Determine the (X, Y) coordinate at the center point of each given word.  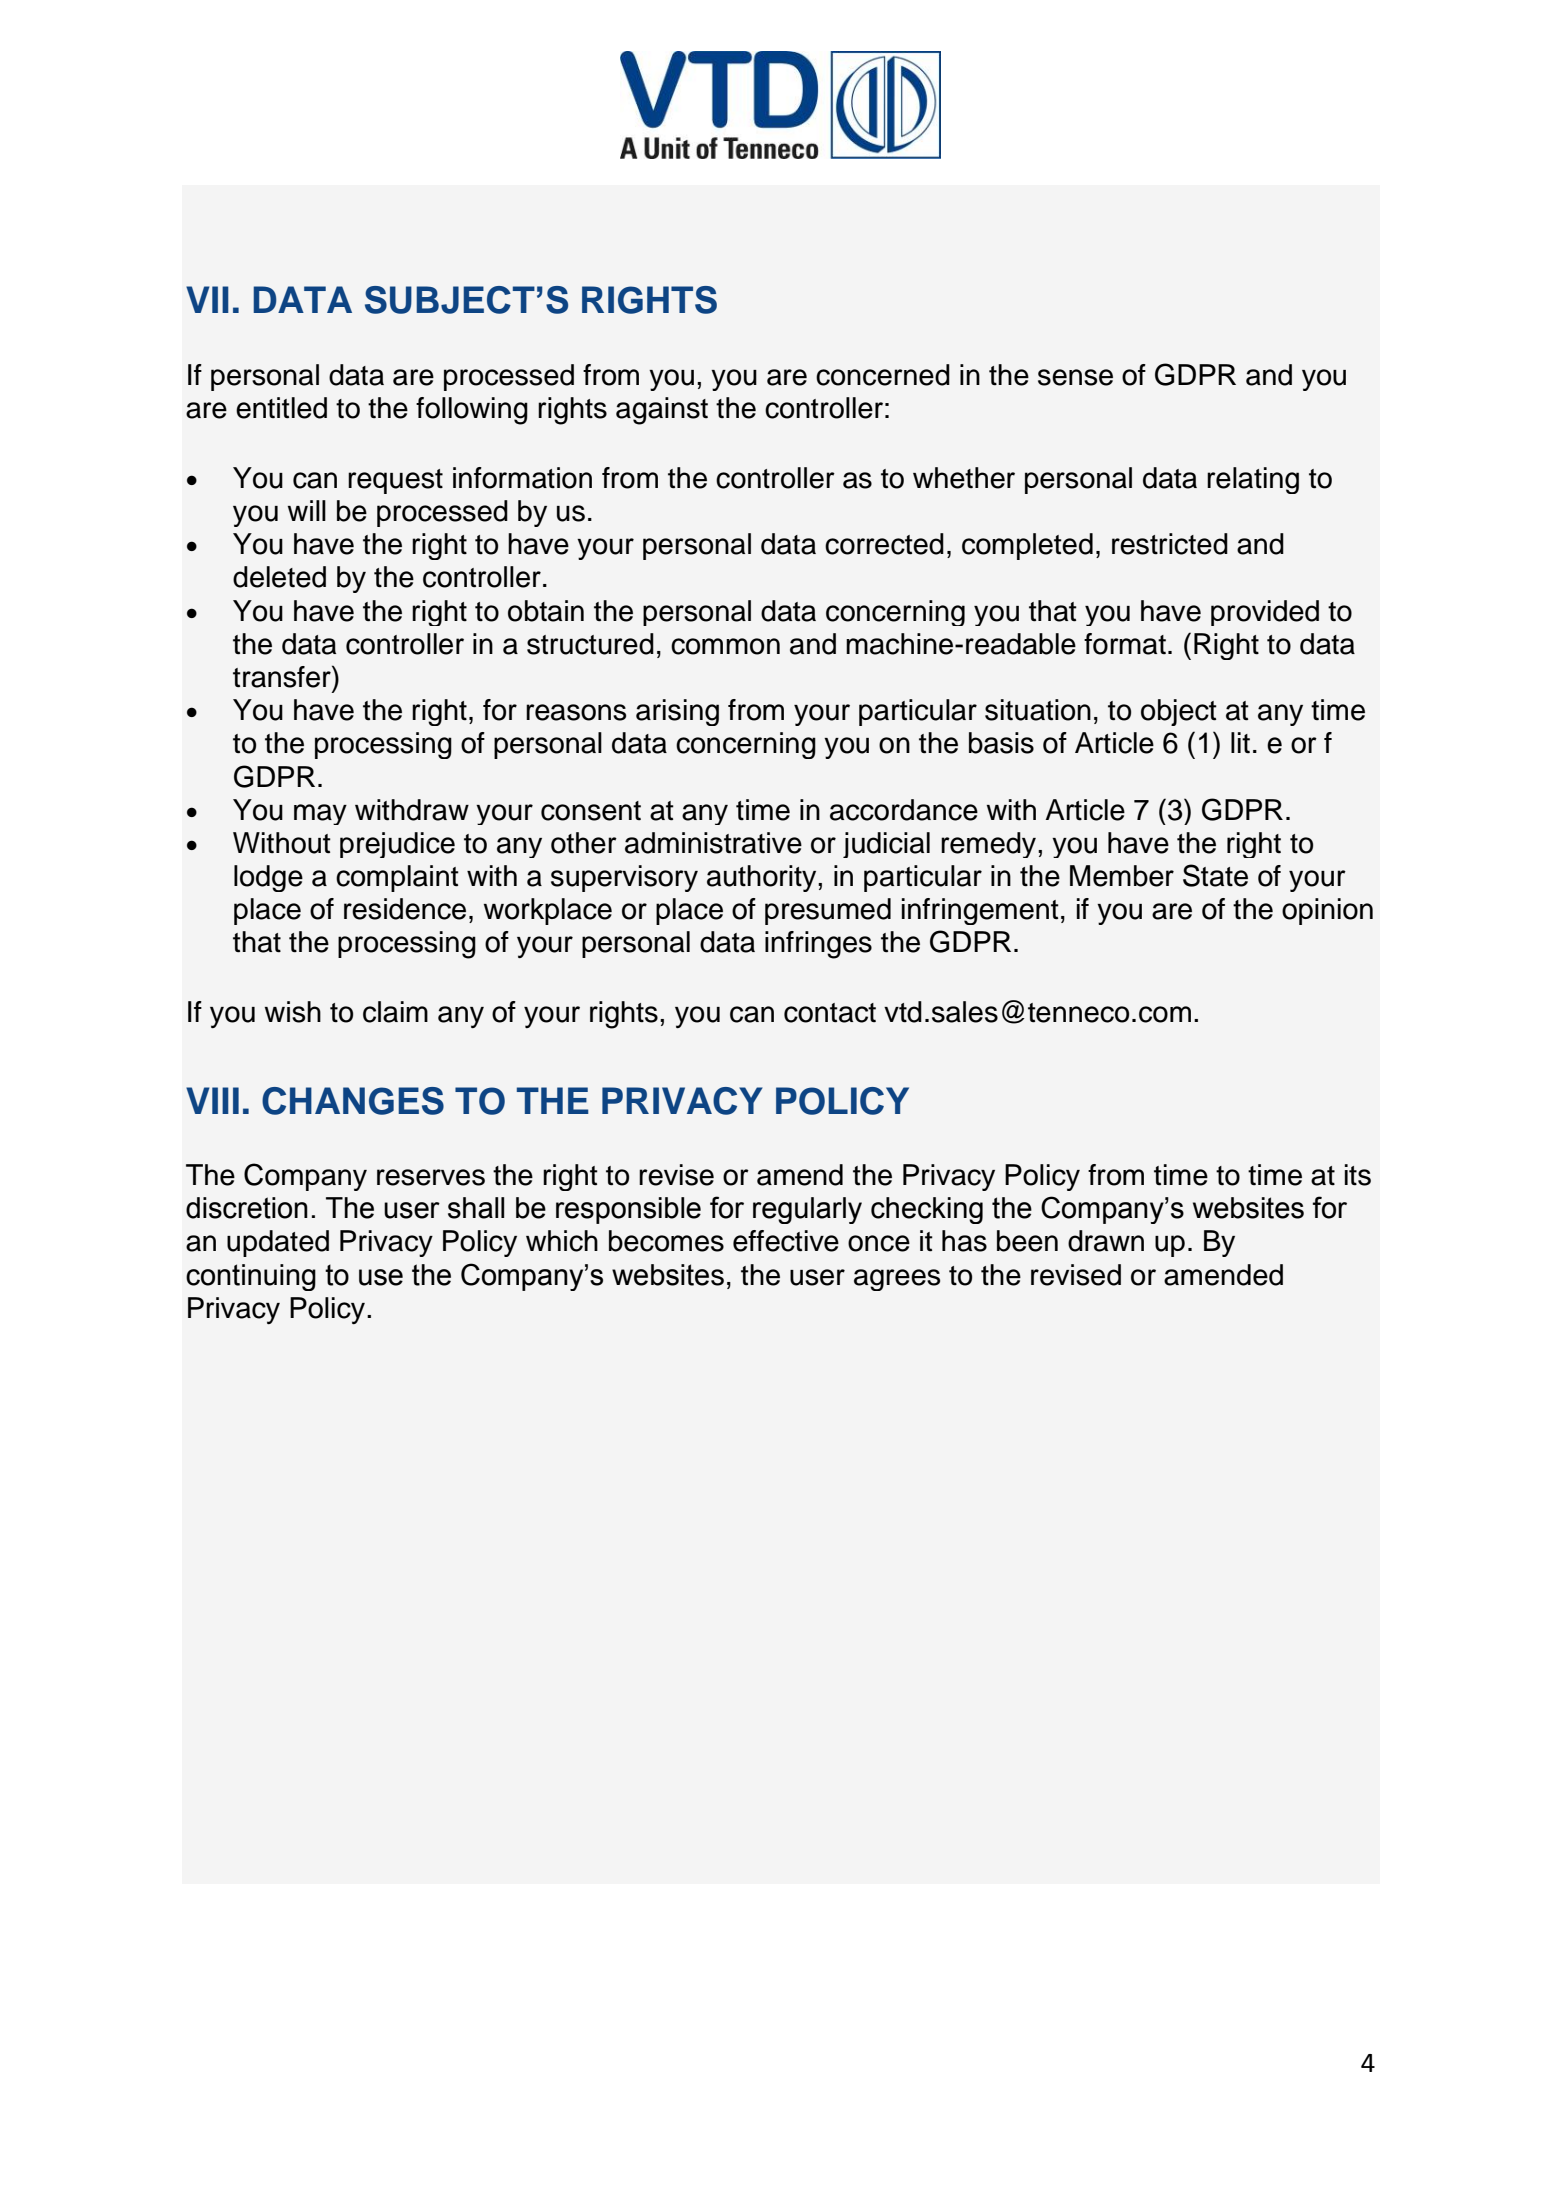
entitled (281, 408)
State (1215, 875)
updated (278, 1243)
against (662, 411)
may (320, 814)
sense (1075, 377)
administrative (713, 843)
